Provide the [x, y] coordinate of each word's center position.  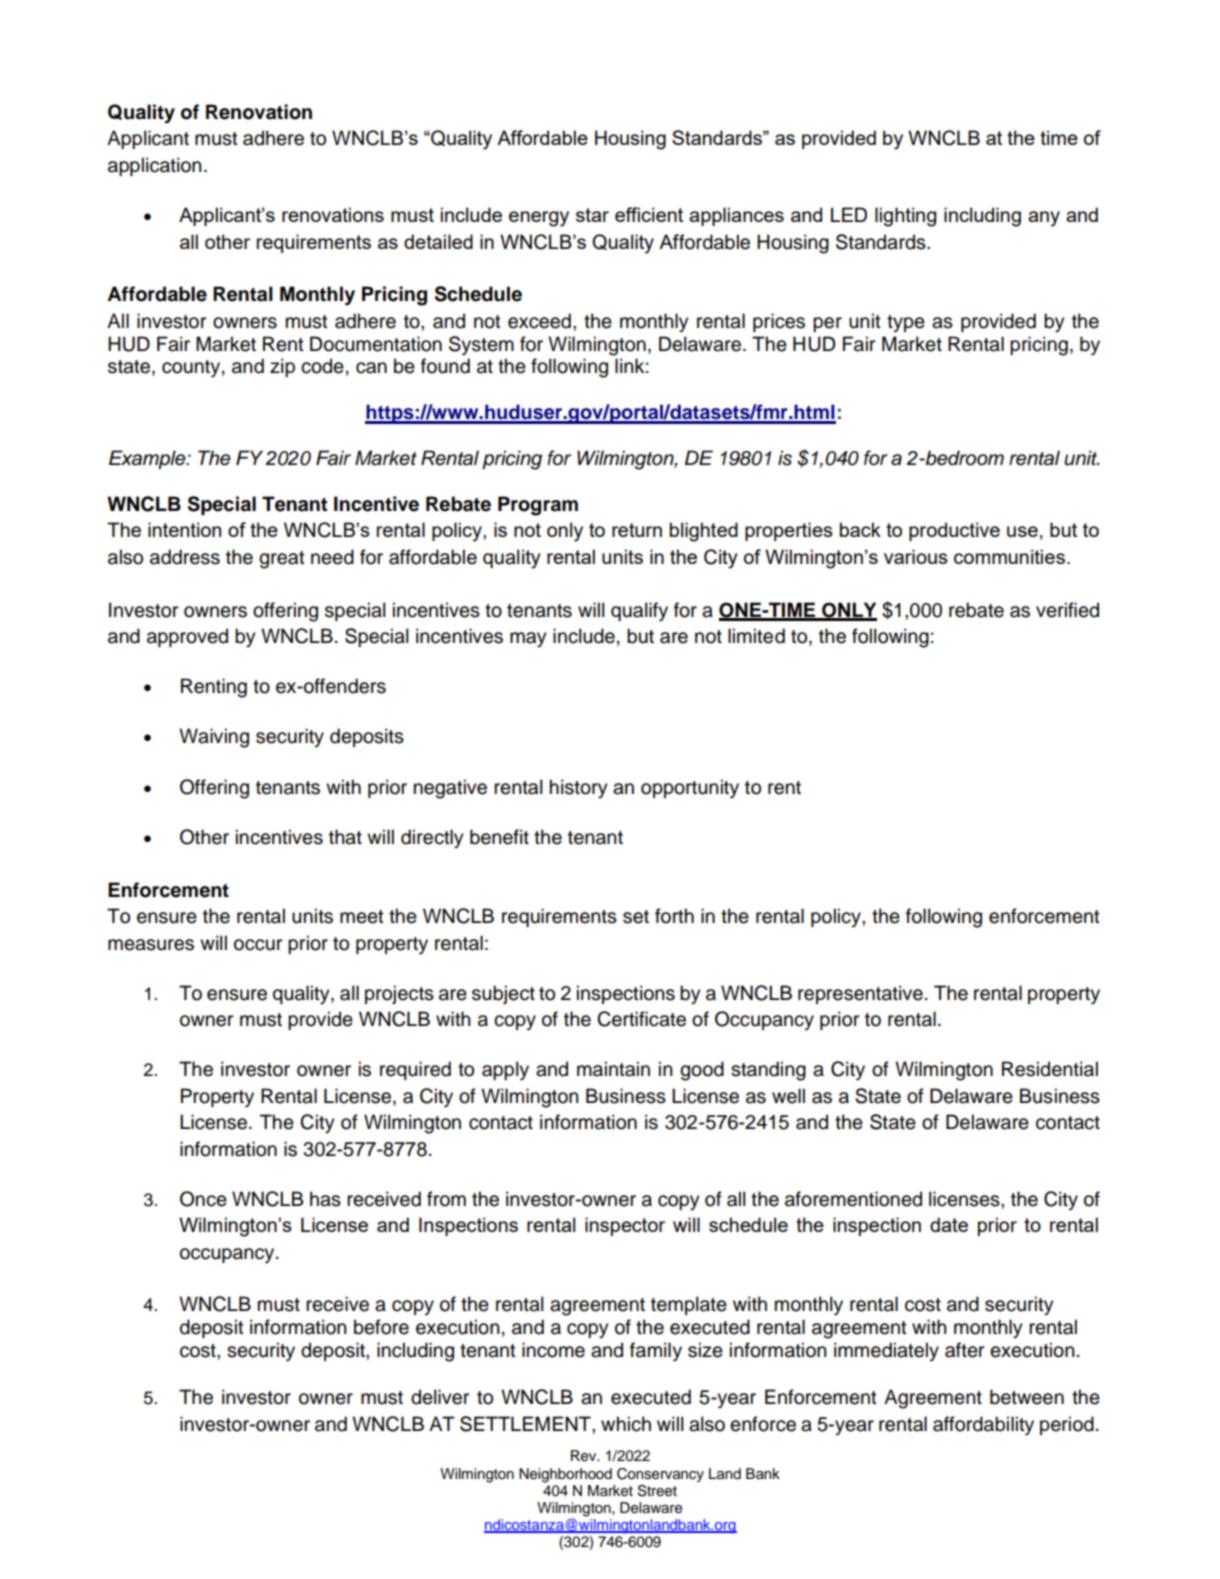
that [345, 837]
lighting [905, 217]
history [578, 789]
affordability [983, 1426]
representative [860, 994]
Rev [585, 1456]
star [592, 215]
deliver [440, 1397]
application [155, 166]
